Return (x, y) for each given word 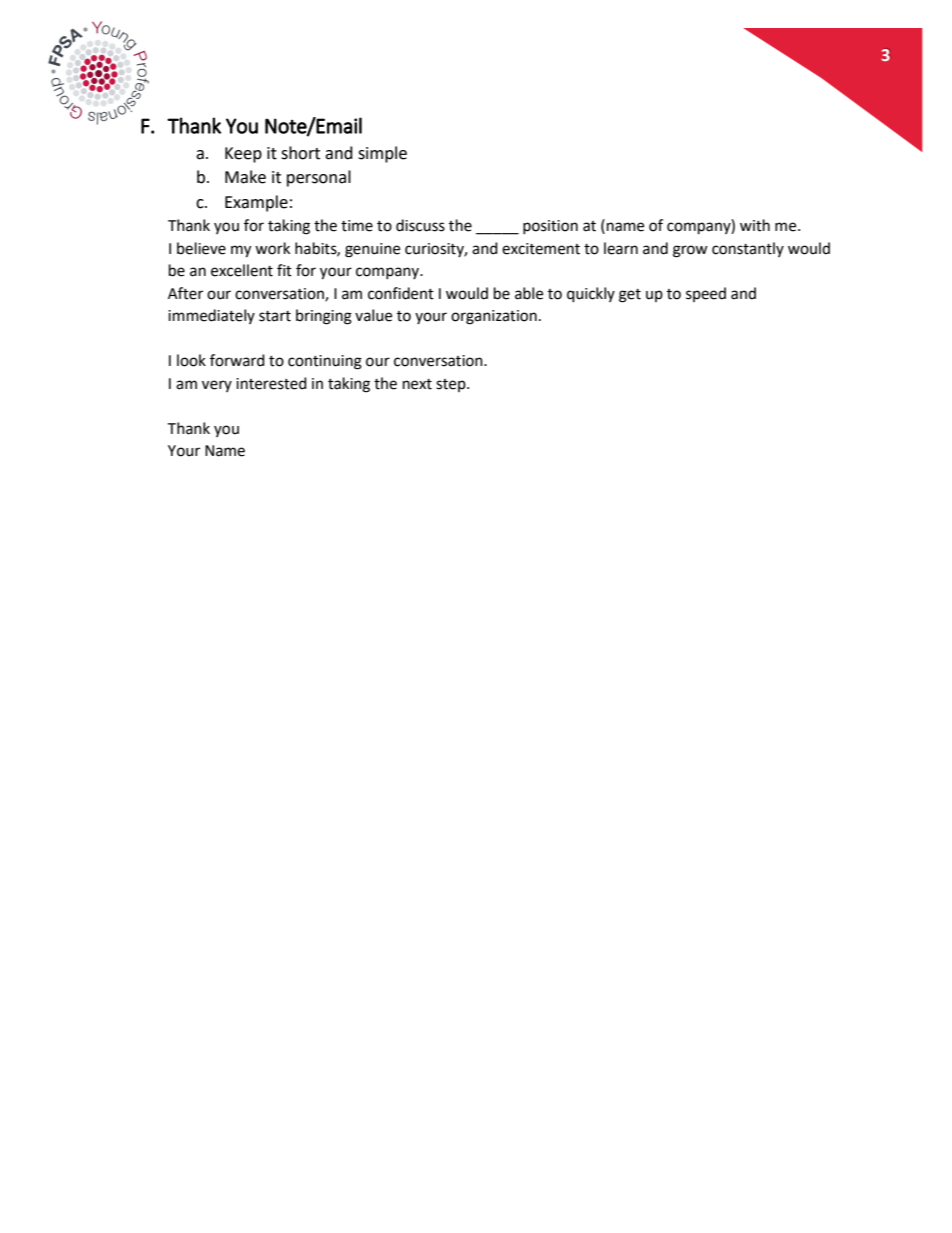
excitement (541, 249)
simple (382, 154)
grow (690, 251)
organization (494, 317)
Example (256, 203)
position (550, 227)
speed (706, 294)
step (452, 385)
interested (271, 383)
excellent (242, 270)
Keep (243, 155)
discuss (420, 225)
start (275, 316)
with (755, 225)
